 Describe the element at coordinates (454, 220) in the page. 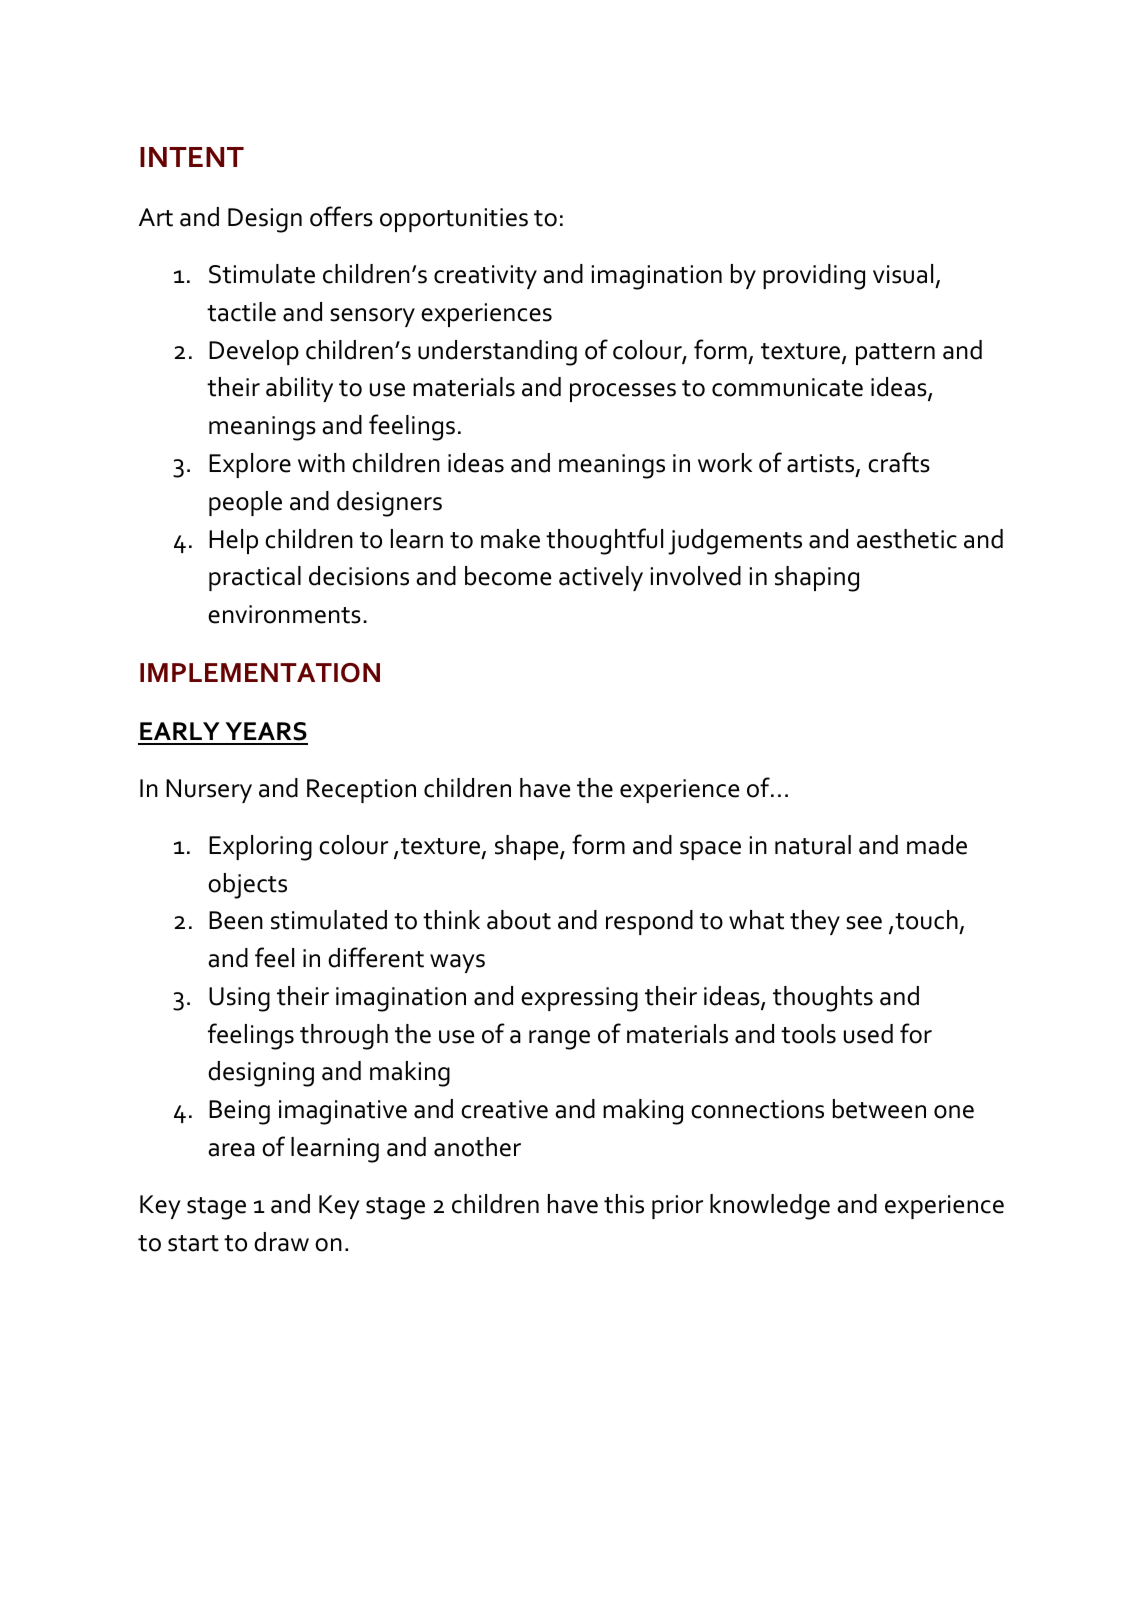

I see `opportunities` at that location.
